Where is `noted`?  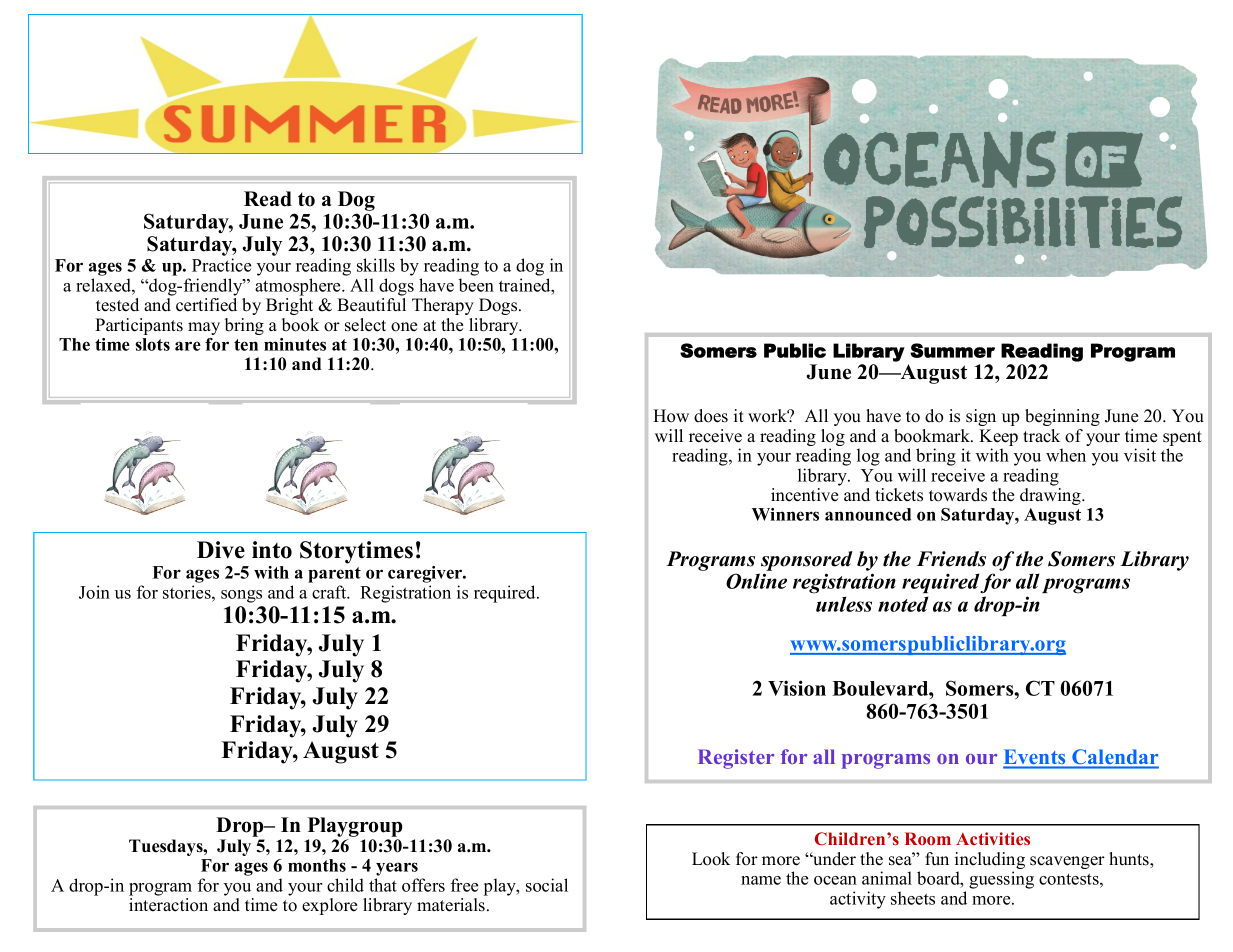
noted is located at coordinates (903, 604).
